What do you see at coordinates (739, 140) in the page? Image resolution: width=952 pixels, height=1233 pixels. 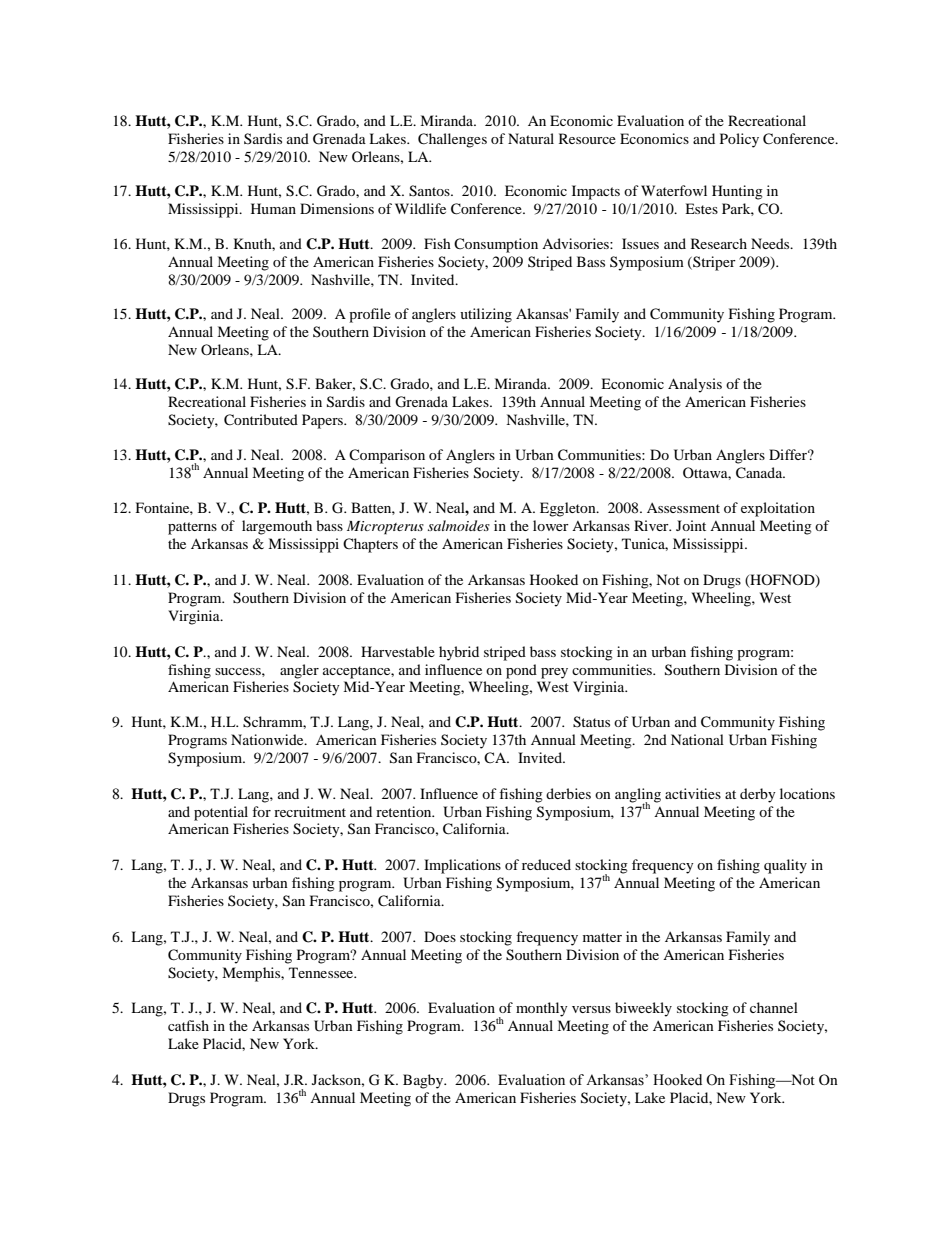 I see `Policy` at bounding box center [739, 140].
